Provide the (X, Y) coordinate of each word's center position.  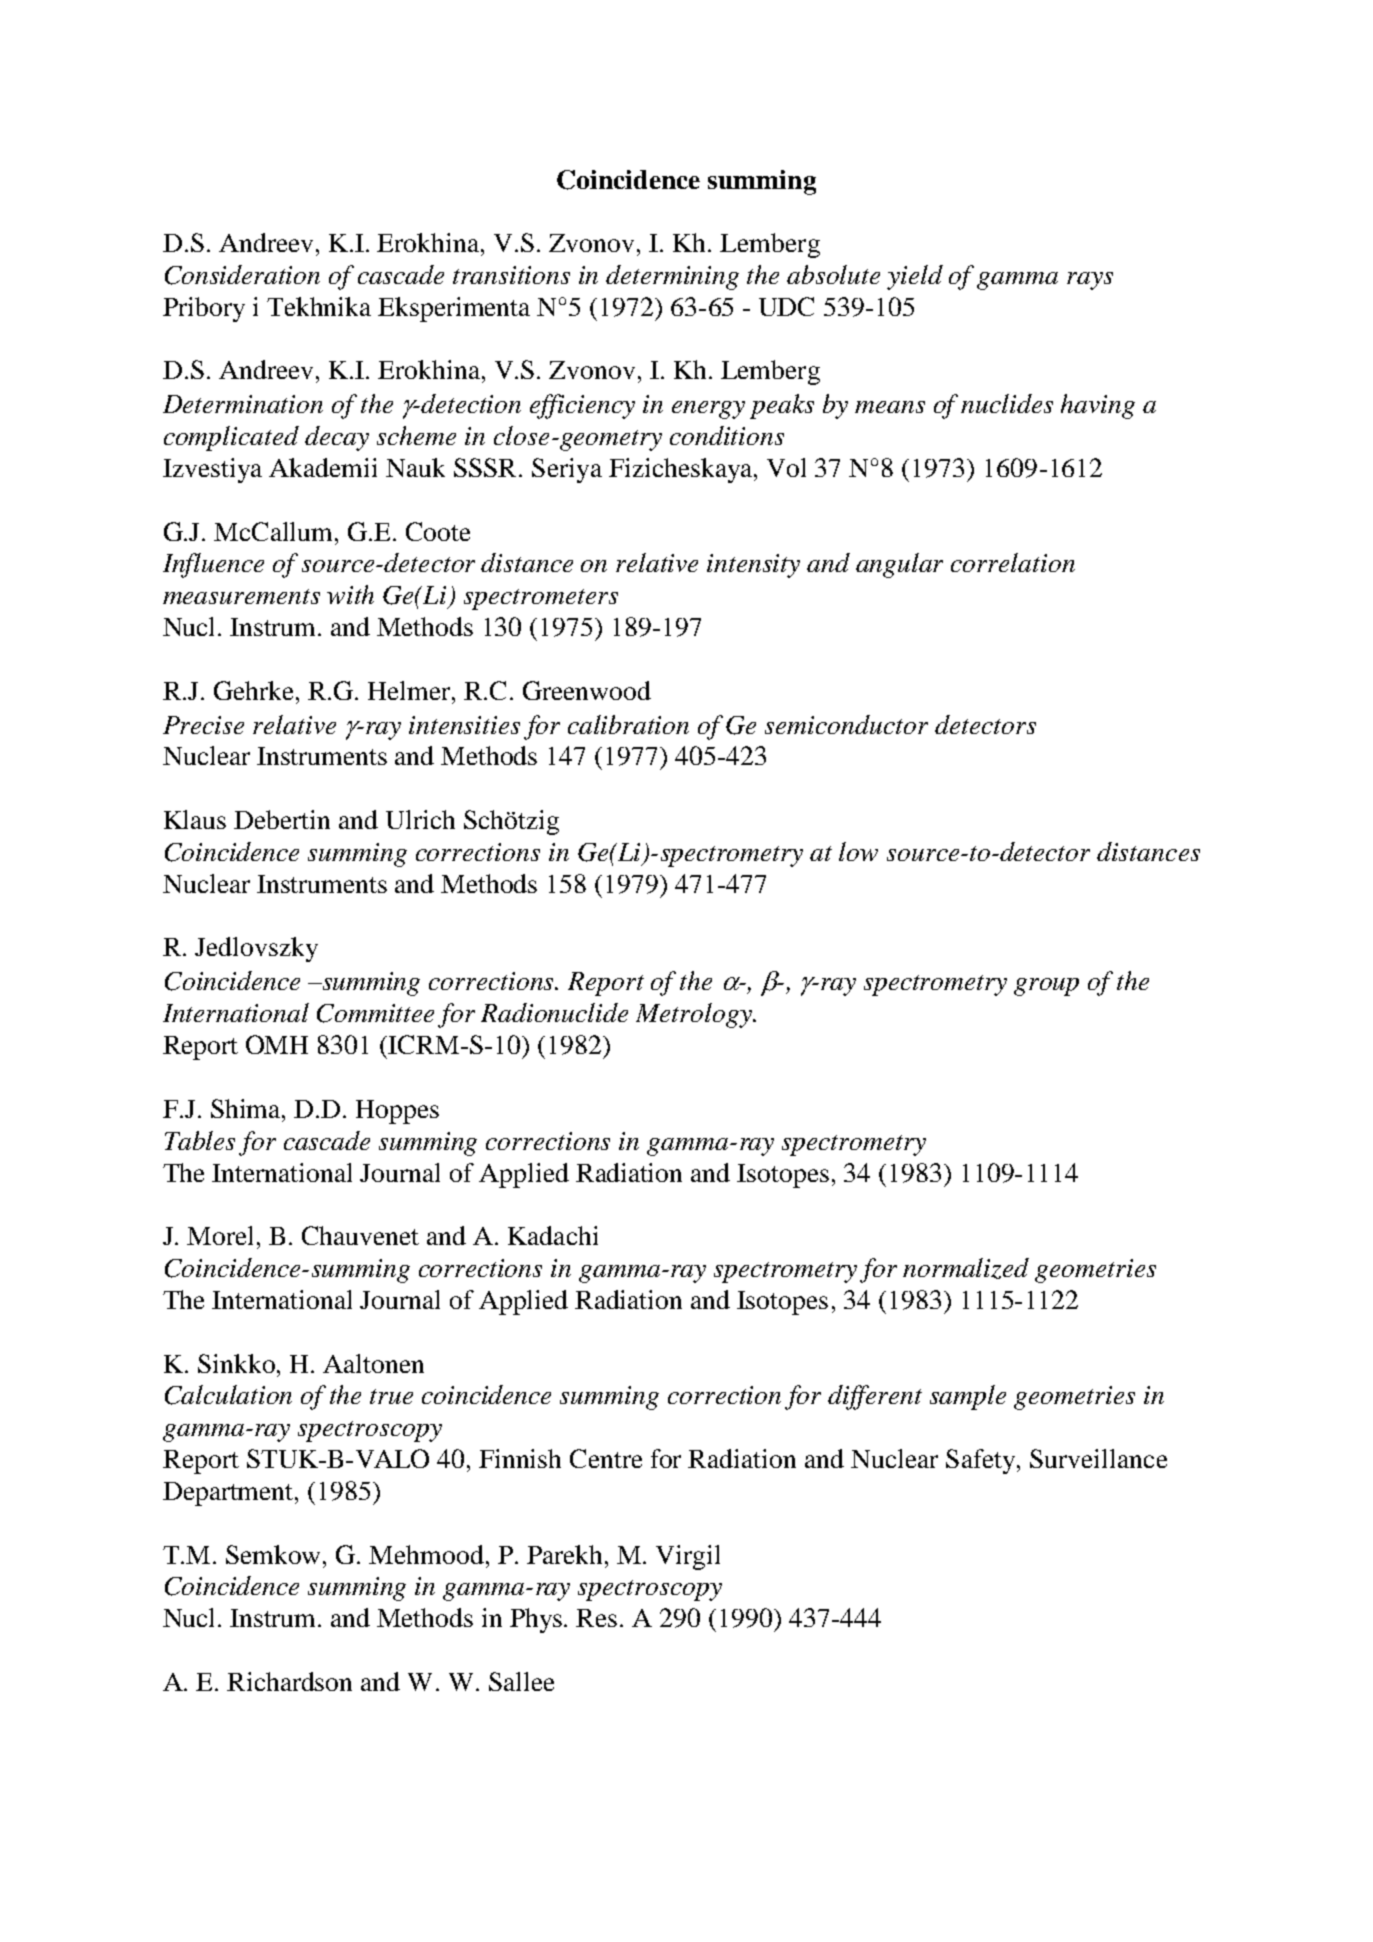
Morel (222, 1235)
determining (672, 277)
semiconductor (846, 724)
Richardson (289, 1681)
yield (915, 277)
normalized (966, 1268)
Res (596, 1618)
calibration (628, 724)
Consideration (242, 275)
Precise (203, 725)
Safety (982, 1461)
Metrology (695, 1015)
